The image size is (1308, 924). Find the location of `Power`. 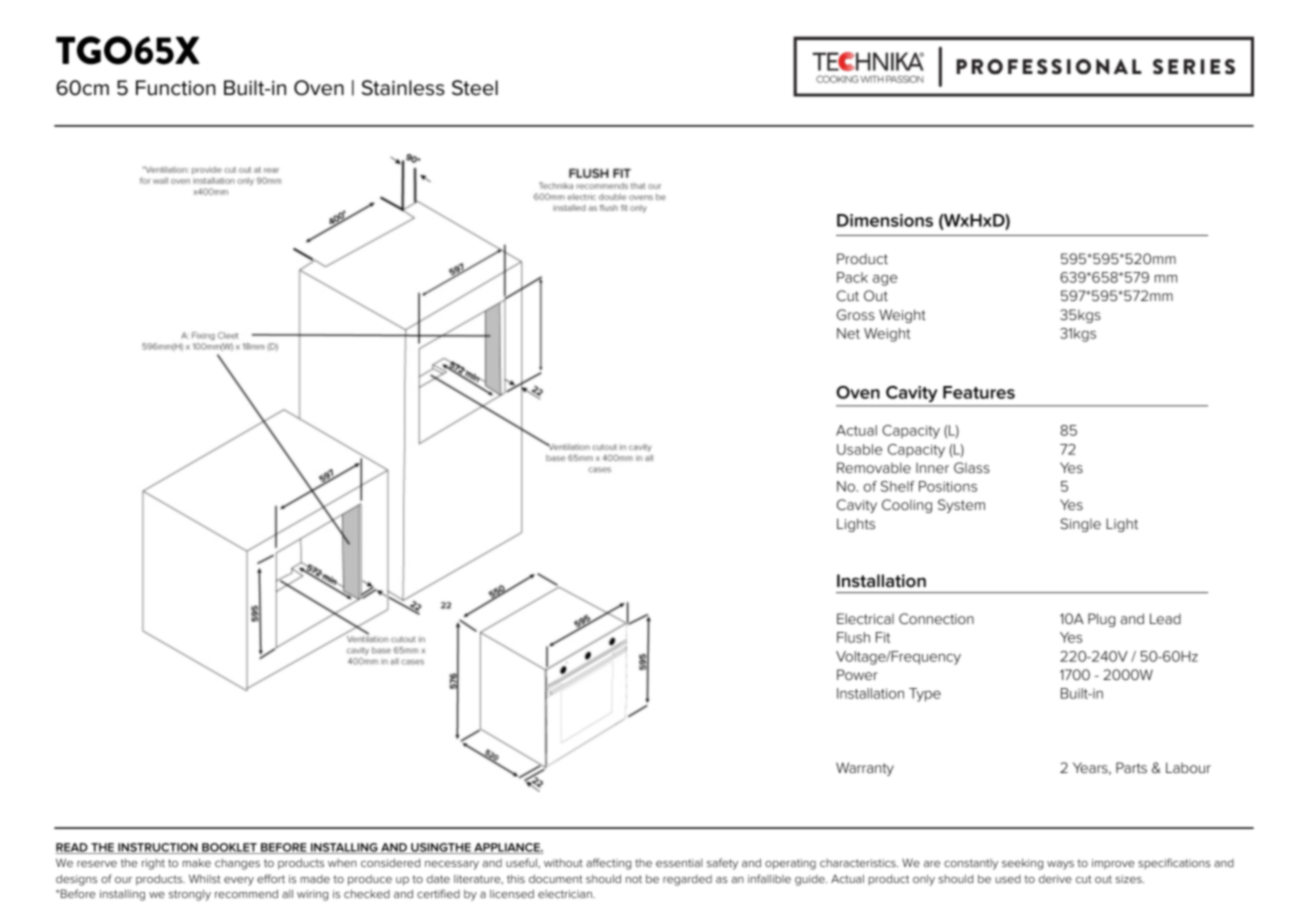

Power is located at coordinates (857, 674).
